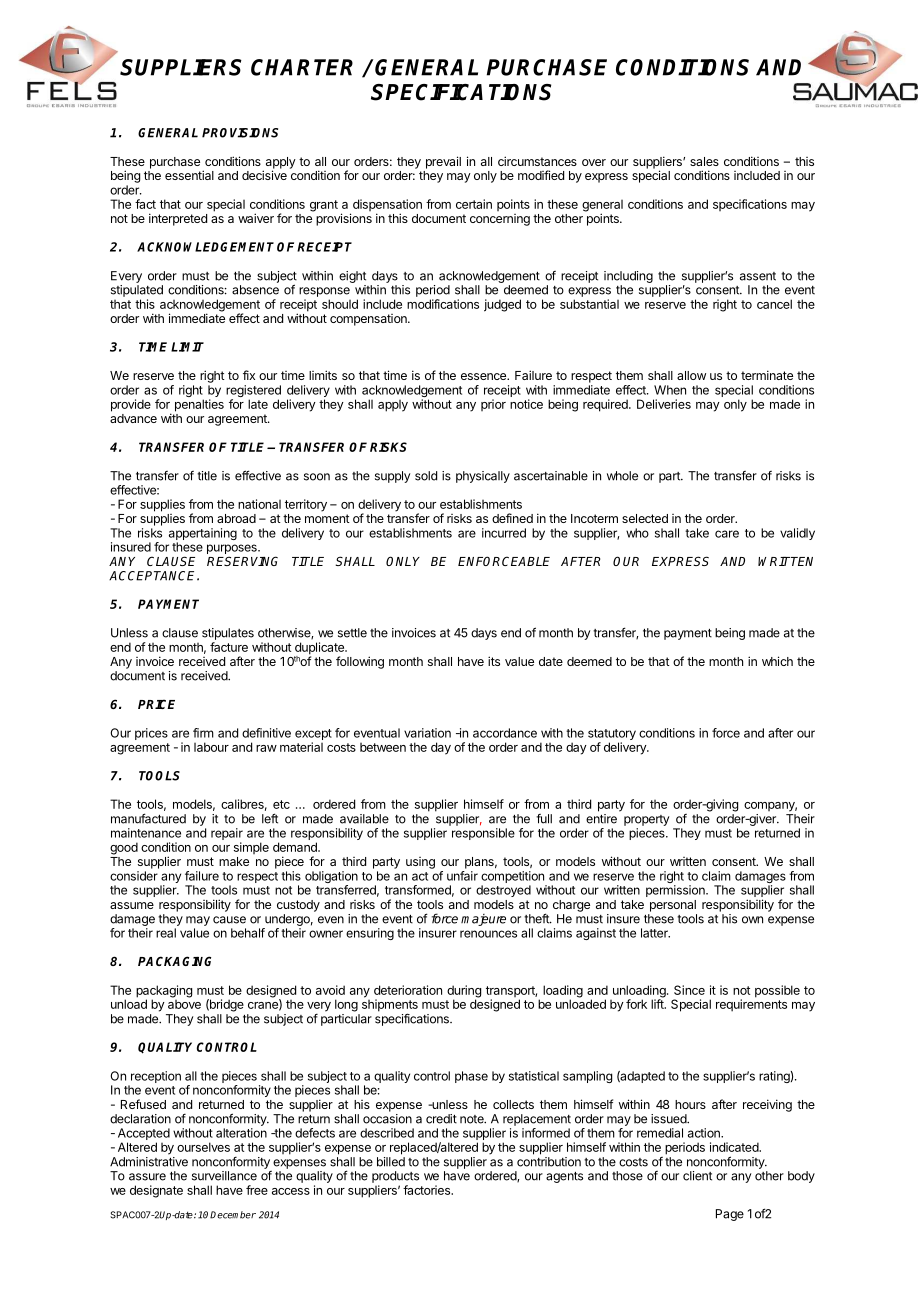 Image resolution: width=924 pixels, height=1308 pixels. I want to click on which, so click(777, 661).
